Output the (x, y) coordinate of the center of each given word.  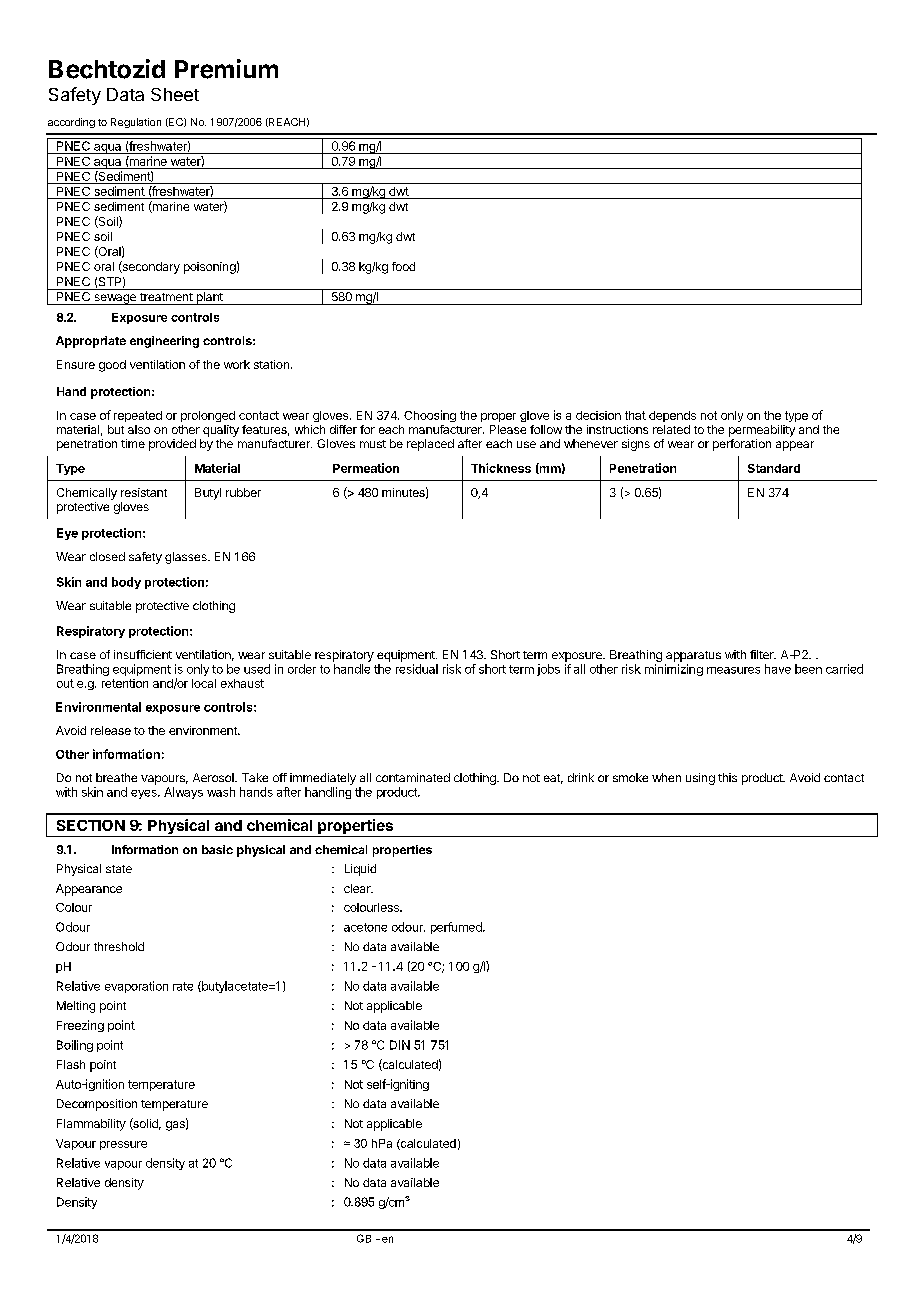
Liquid (360, 870)
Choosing (430, 416)
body (126, 583)
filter (763, 654)
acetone (365, 927)
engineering (164, 342)
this (727, 777)
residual (417, 669)
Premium (226, 69)
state (119, 869)
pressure (123, 1145)
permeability (762, 431)
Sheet (175, 94)
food (403, 266)
